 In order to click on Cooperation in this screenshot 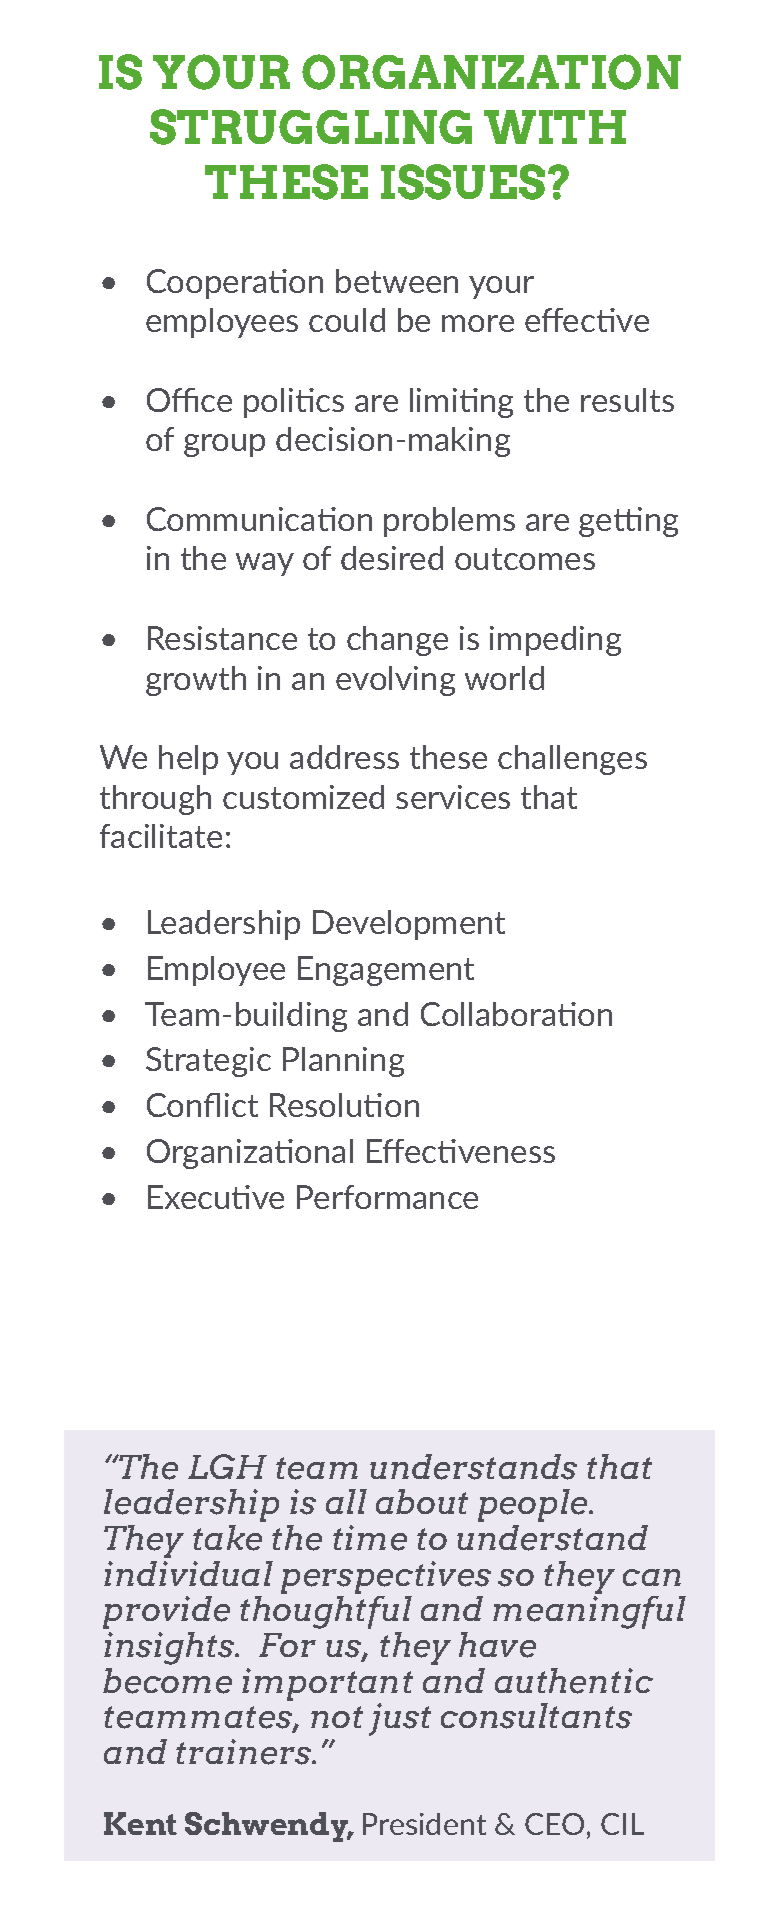, I will do `click(235, 284)`.
